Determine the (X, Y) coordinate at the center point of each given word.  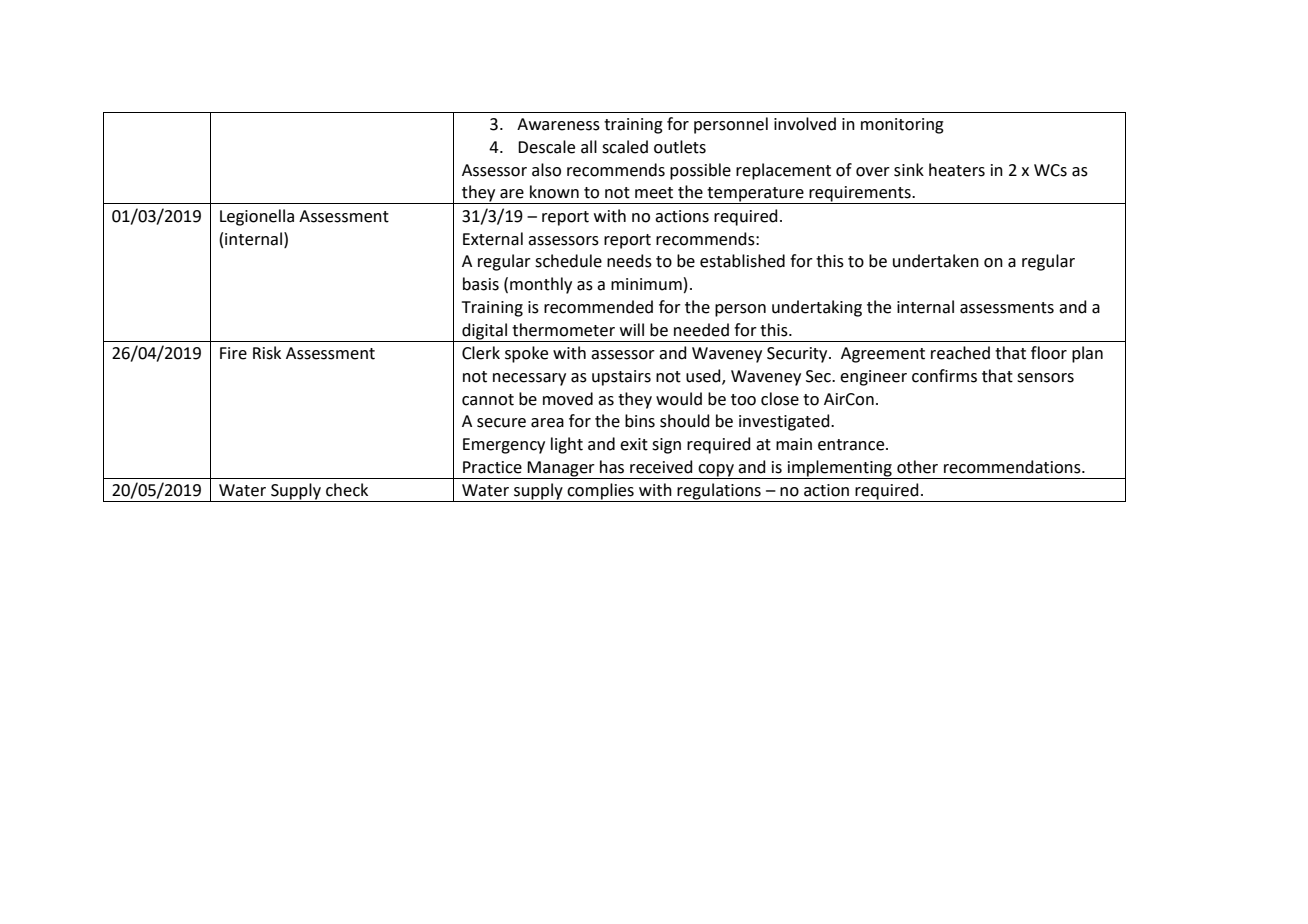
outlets (680, 147)
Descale (546, 147)
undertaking (817, 308)
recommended (598, 307)
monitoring (902, 126)
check (347, 490)
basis (481, 284)
